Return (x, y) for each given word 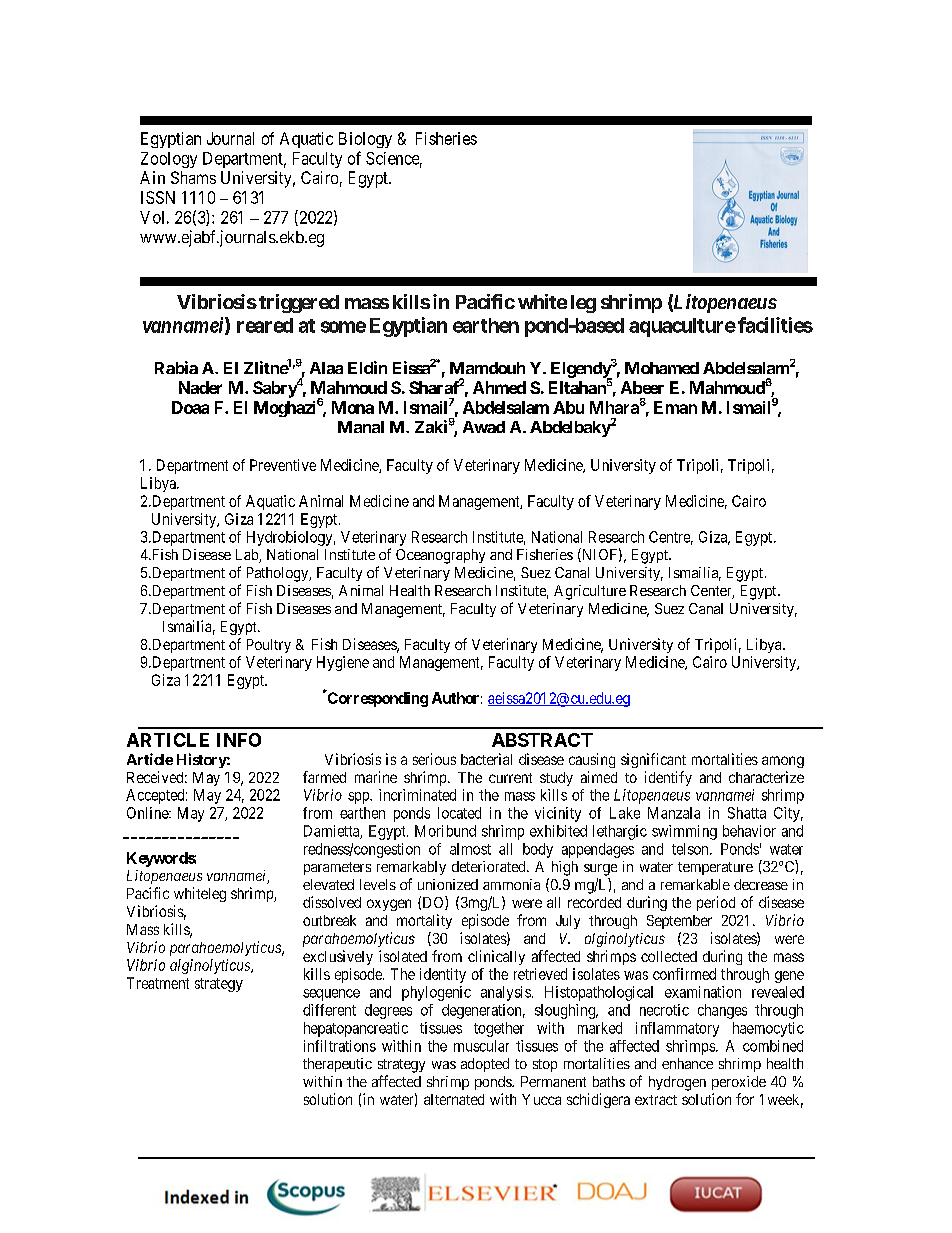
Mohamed (662, 368)
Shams (193, 177)
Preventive (283, 465)
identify (668, 778)
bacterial (486, 759)
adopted (485, 1065)
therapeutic (337, 1065)
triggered (299, 303)
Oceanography (440, 556)
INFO (239, 740)
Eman (675, 407)
